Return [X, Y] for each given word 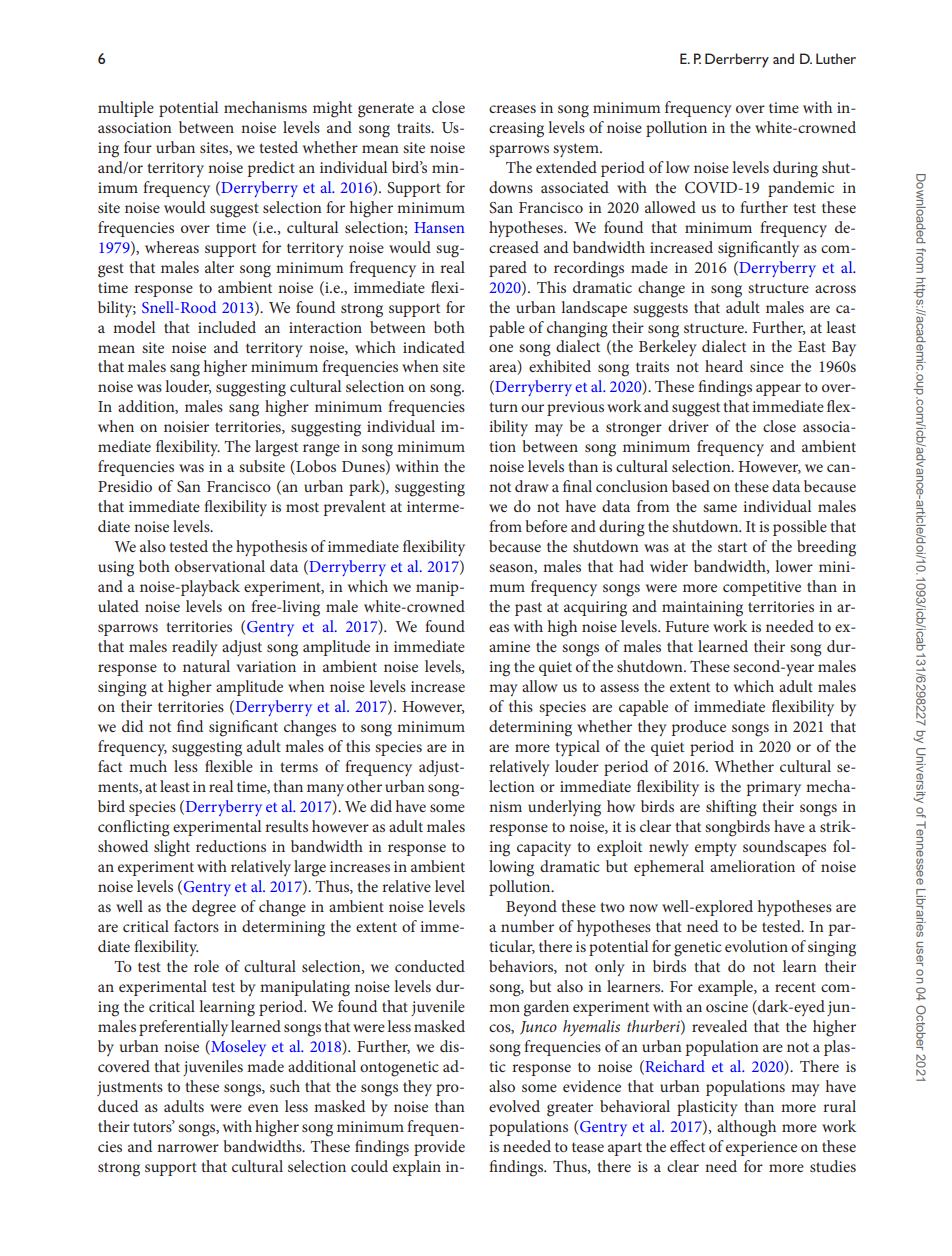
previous [575, 408]
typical [577, 748]
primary [774, 788]
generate [386, 110]
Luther [836, 58]
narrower [188, 1148]
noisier [186, 426]
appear [778, 390]
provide [439, 1148]
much [148, 766]
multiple [126, 109]
